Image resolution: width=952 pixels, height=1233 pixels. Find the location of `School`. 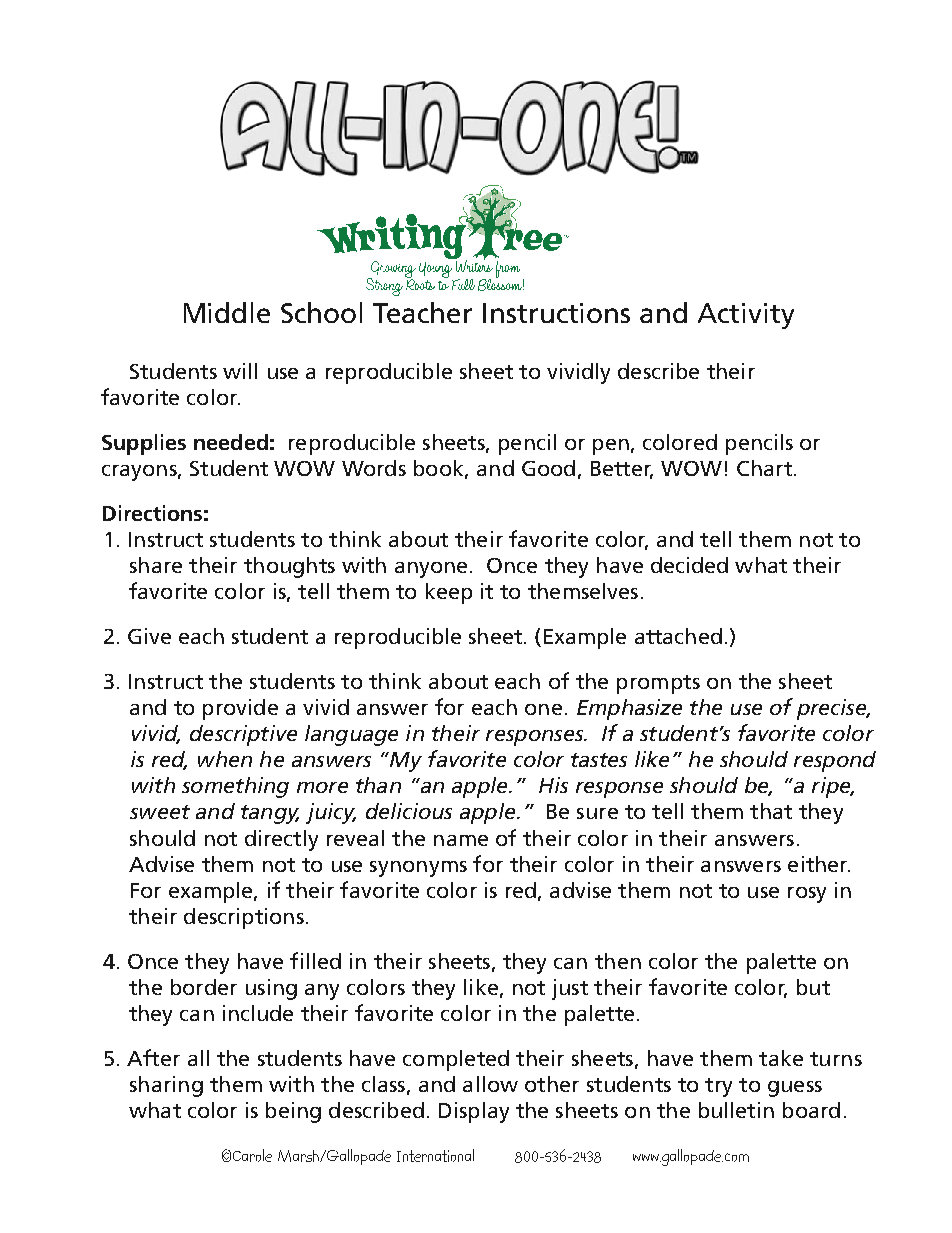

School is located at coordinates (321, 312).
